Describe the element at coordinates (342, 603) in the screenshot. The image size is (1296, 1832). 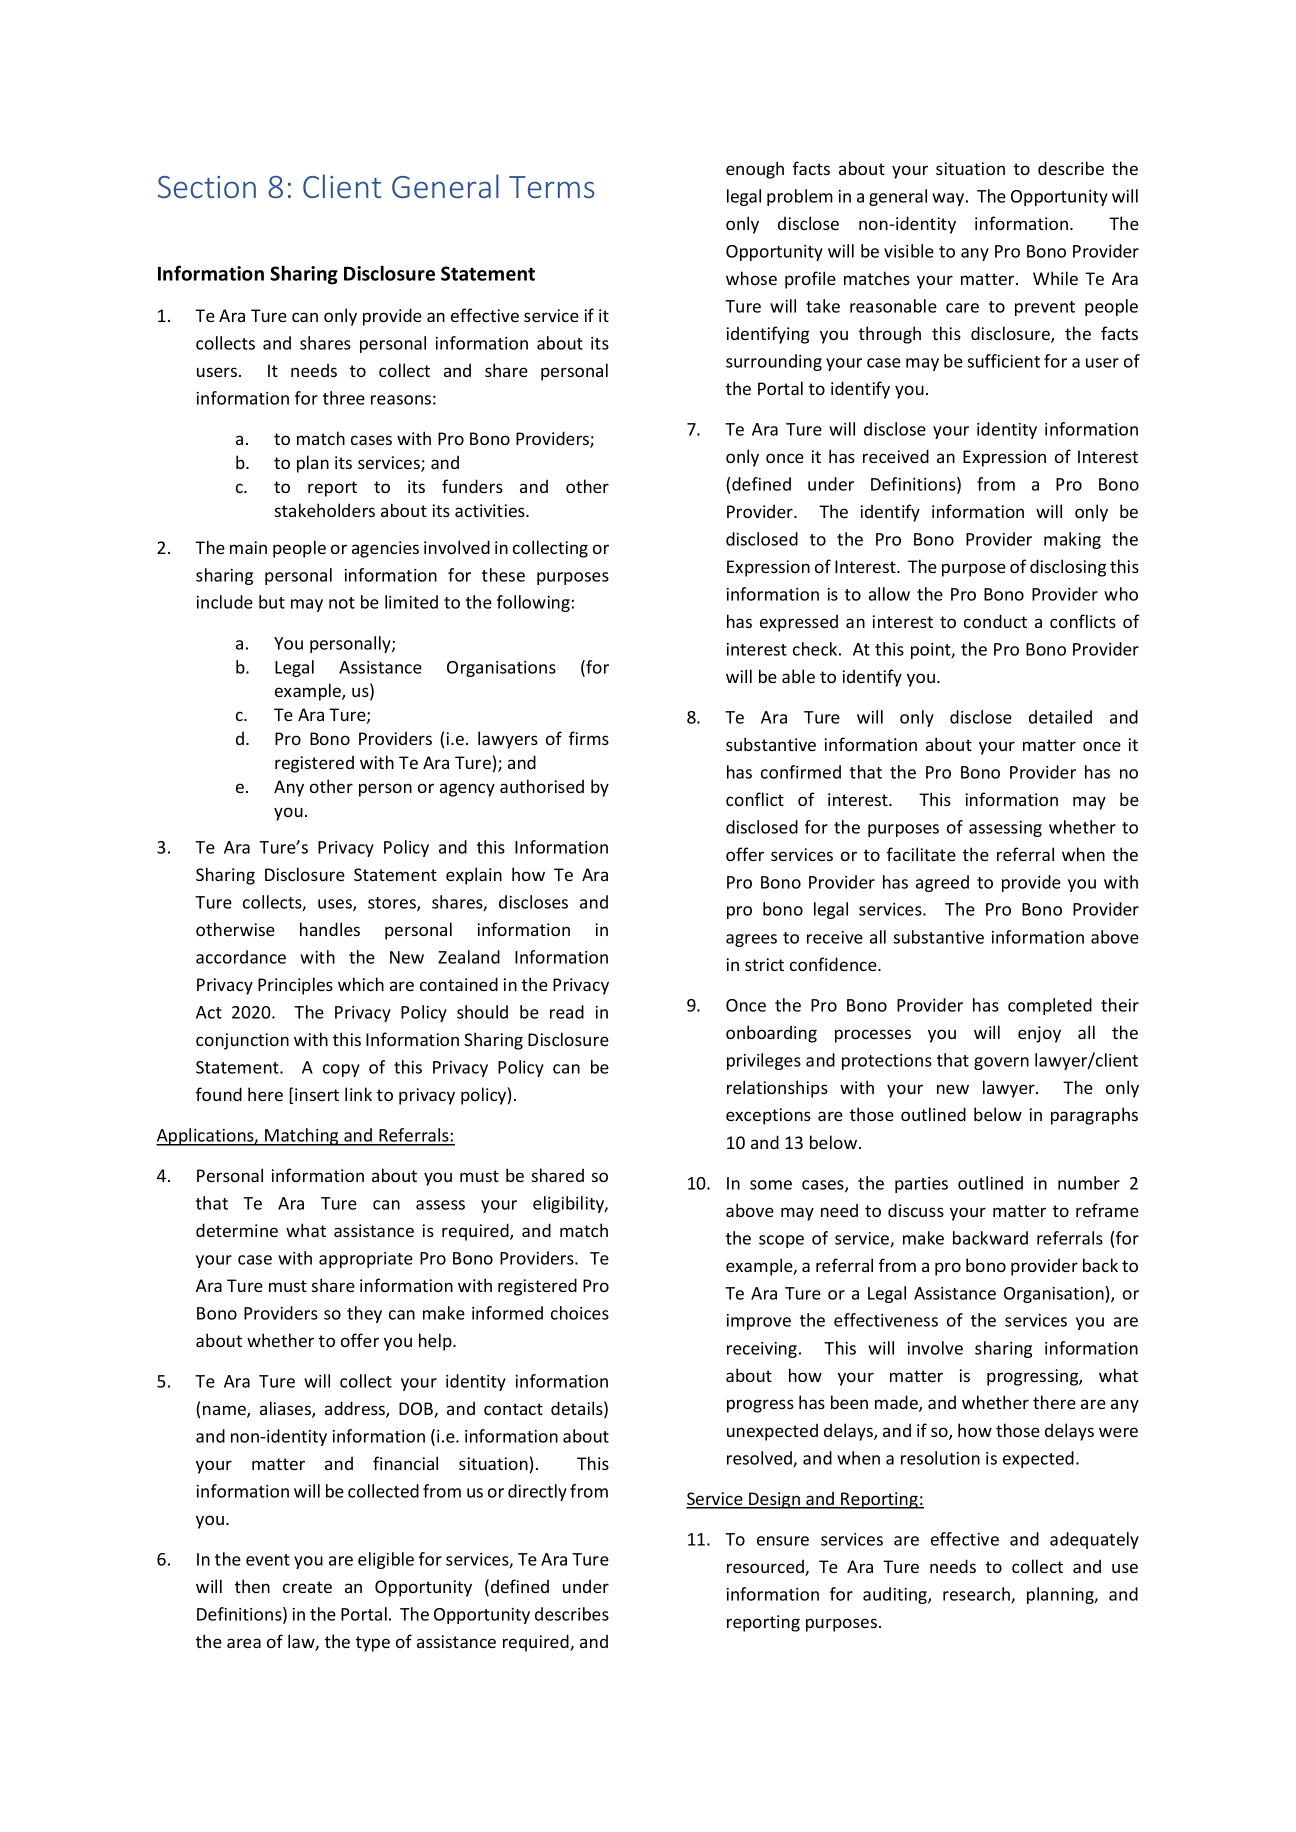
I see `not` at that location.
